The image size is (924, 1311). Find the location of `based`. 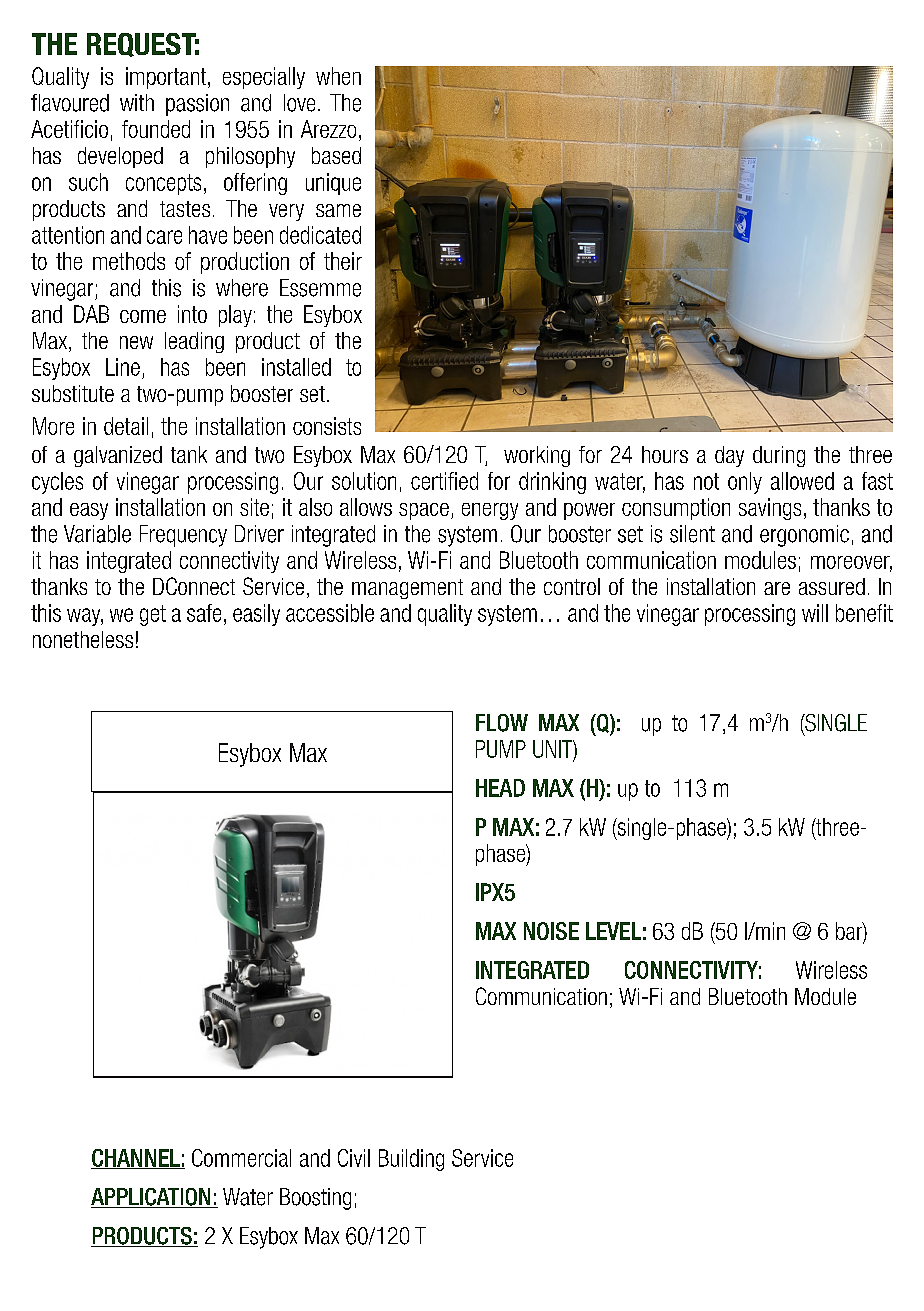

based is located at coordinates (336, 155).
